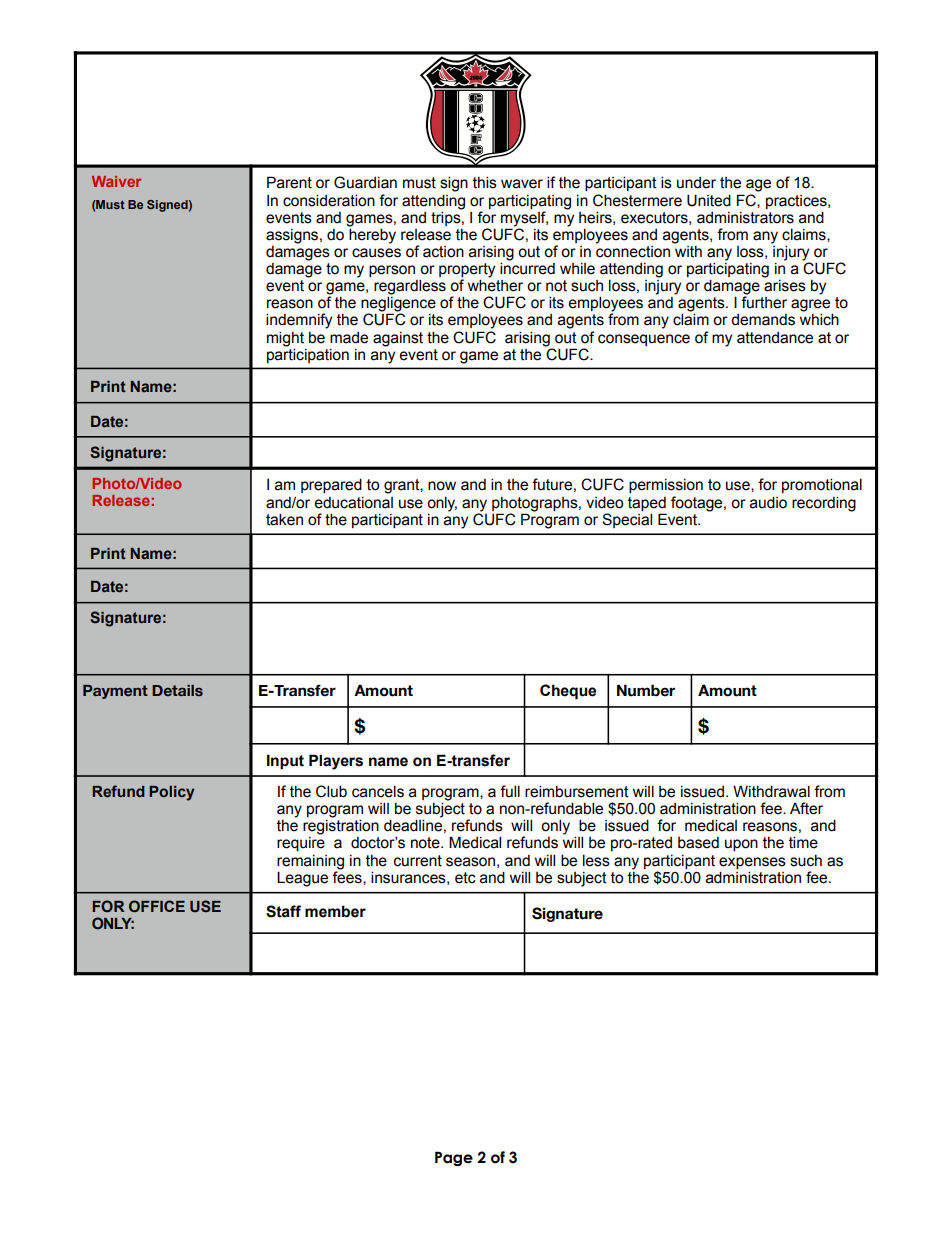 The width and height of the screenshot is (952, 1233). Describe the element at coordinates (171, 793) in the screenshot. I see `Policy` at that location.
